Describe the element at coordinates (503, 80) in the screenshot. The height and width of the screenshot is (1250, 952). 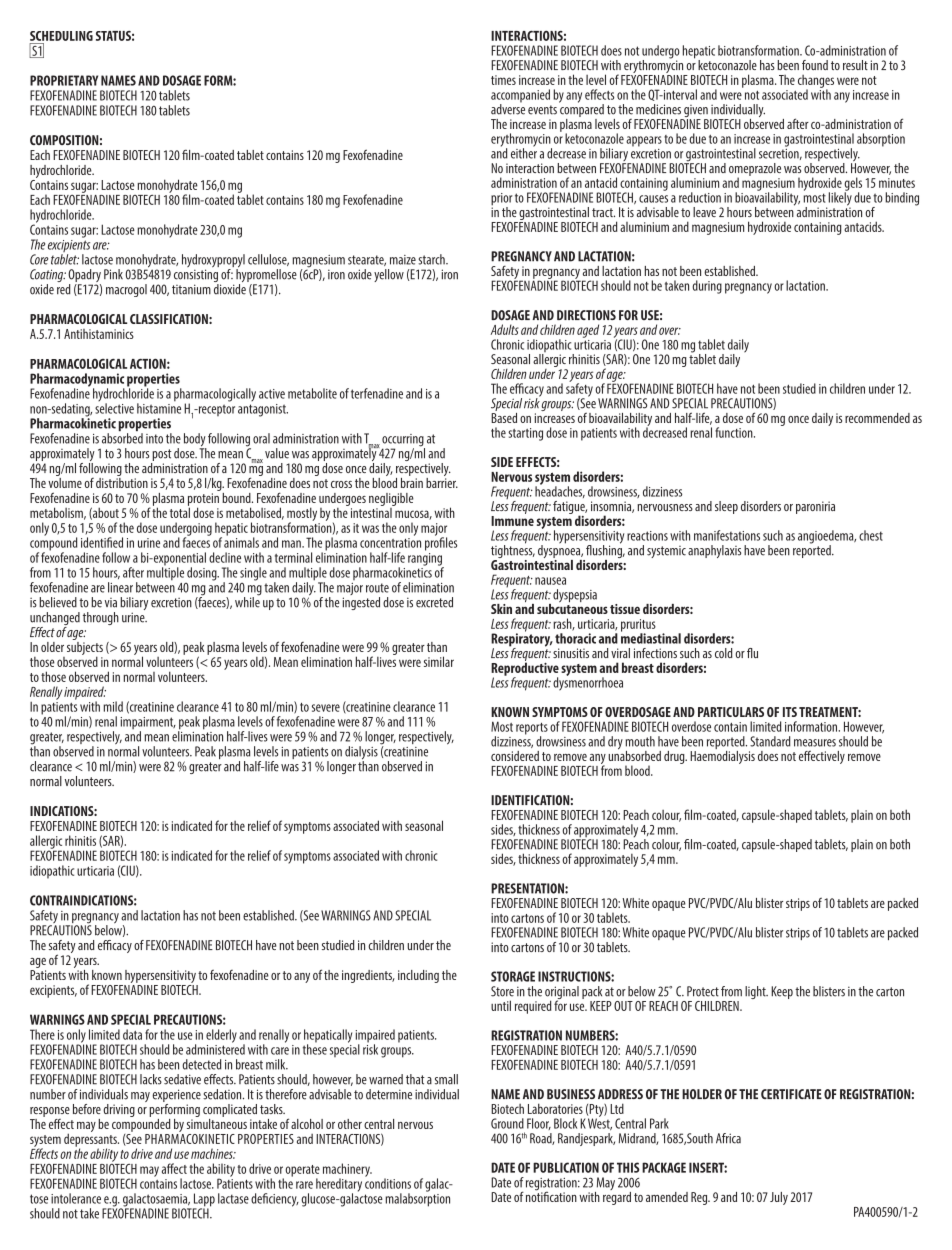
I see `times` at that location.
